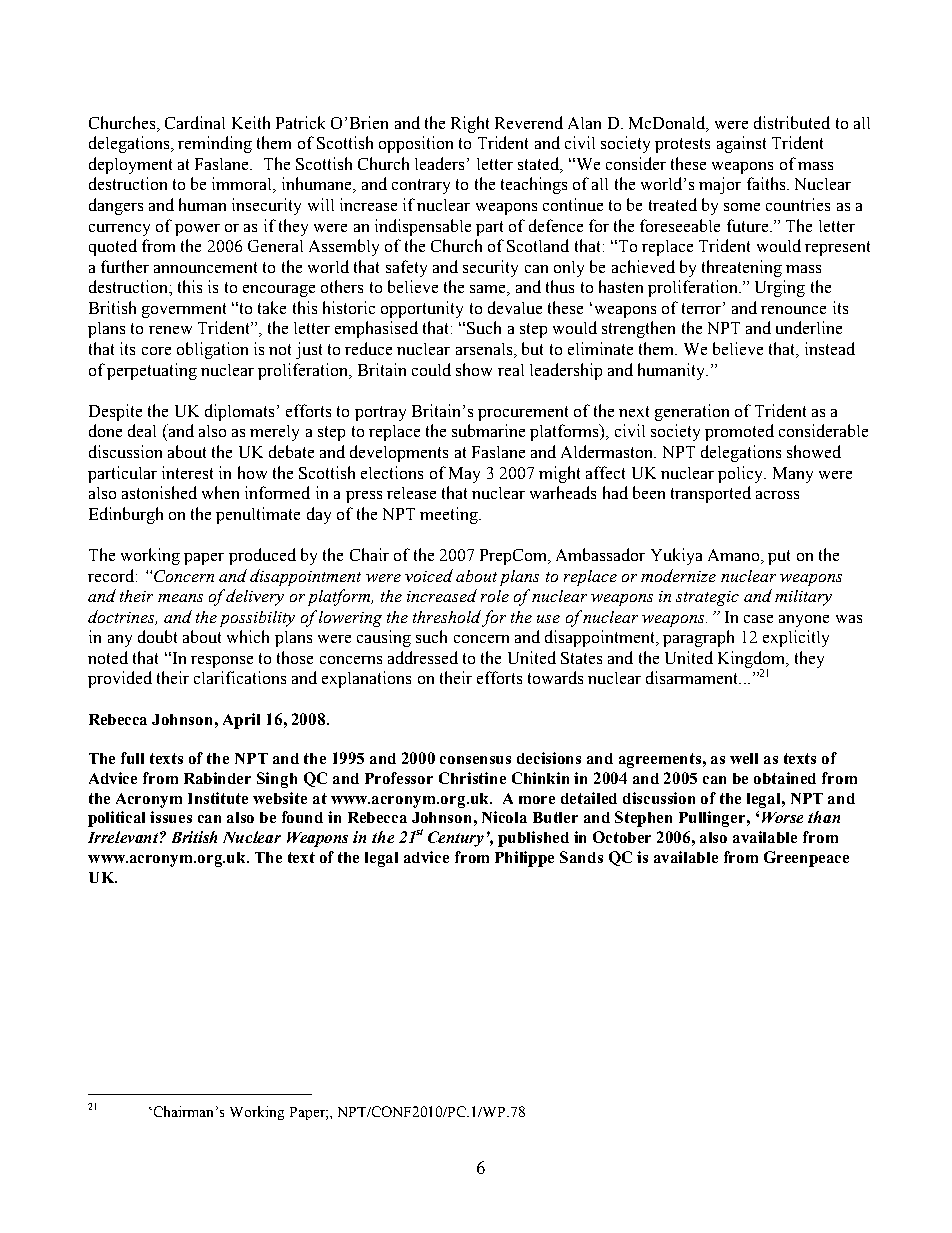 The image size is (952, 1233). Describe the element at coordinates (171, 817) in the document. I see `issues` at that location.
